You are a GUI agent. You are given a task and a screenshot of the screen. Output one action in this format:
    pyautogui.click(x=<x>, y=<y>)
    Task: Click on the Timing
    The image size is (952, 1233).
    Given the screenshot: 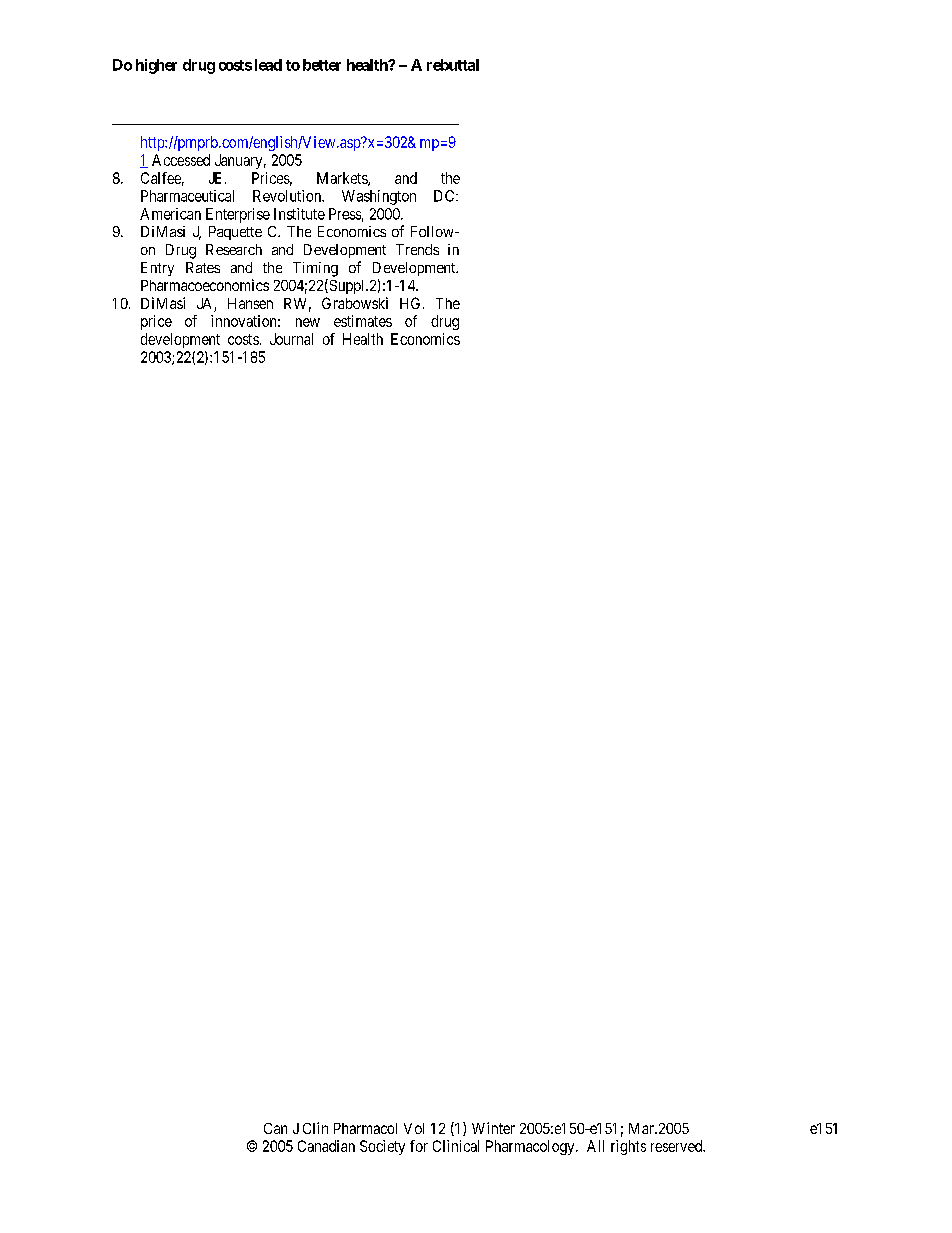 What is the action you would take?
    pyautogui.click(x=315, y=269)
